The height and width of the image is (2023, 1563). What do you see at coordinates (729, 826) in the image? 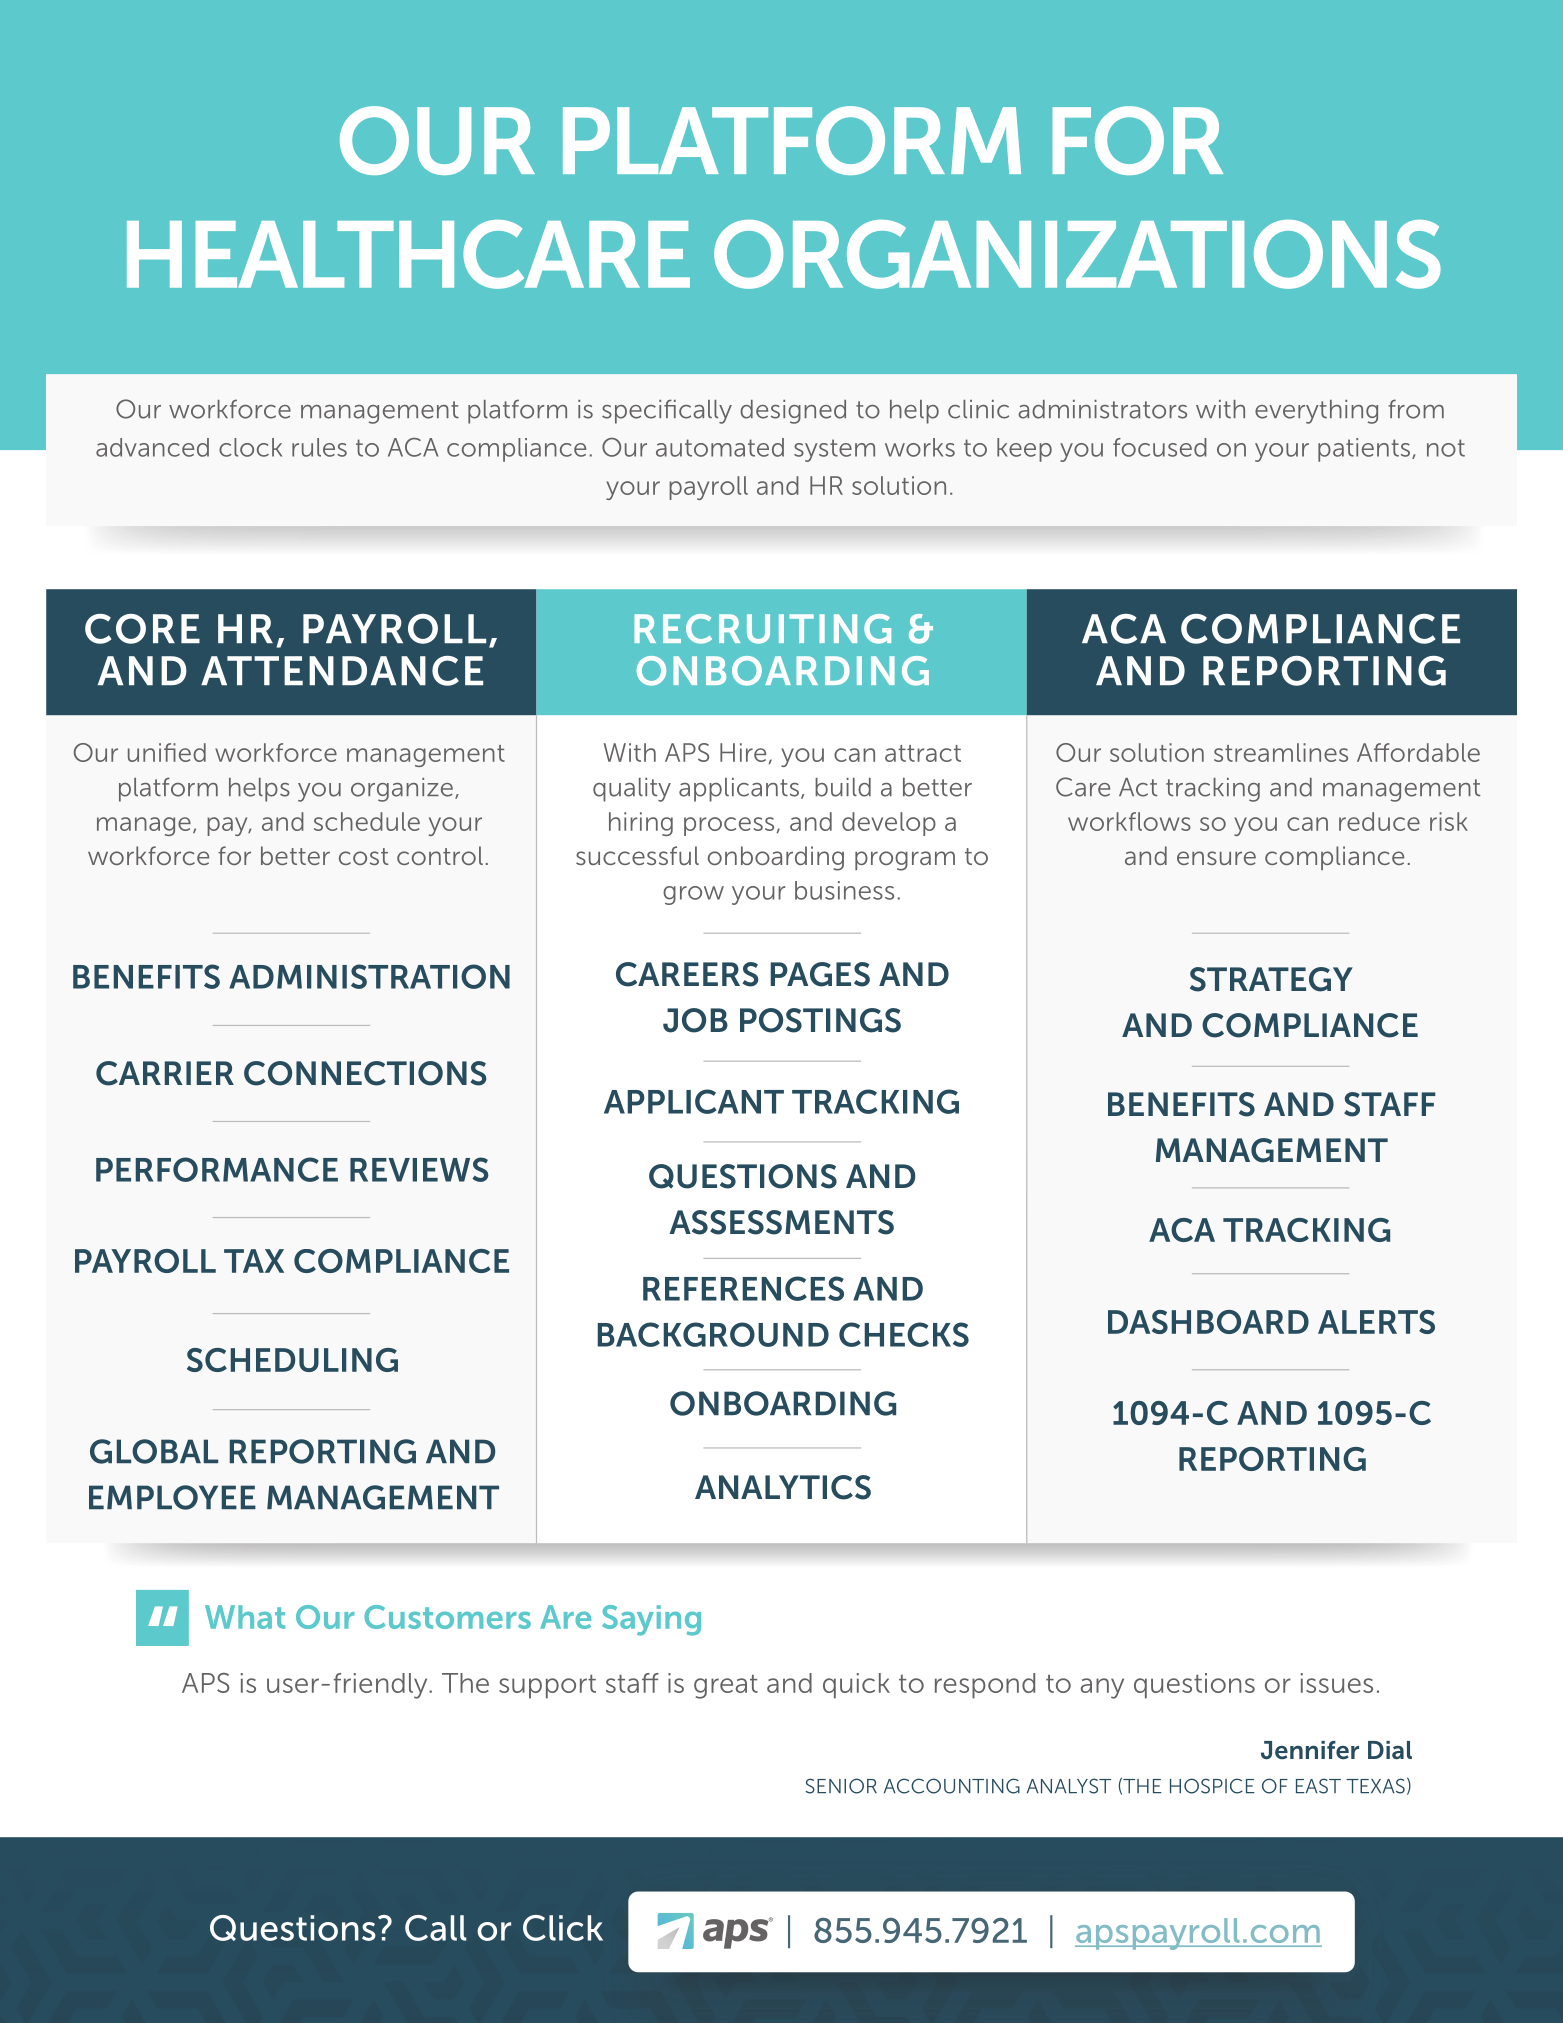
I see `process` at bounding box center [729, 826].
